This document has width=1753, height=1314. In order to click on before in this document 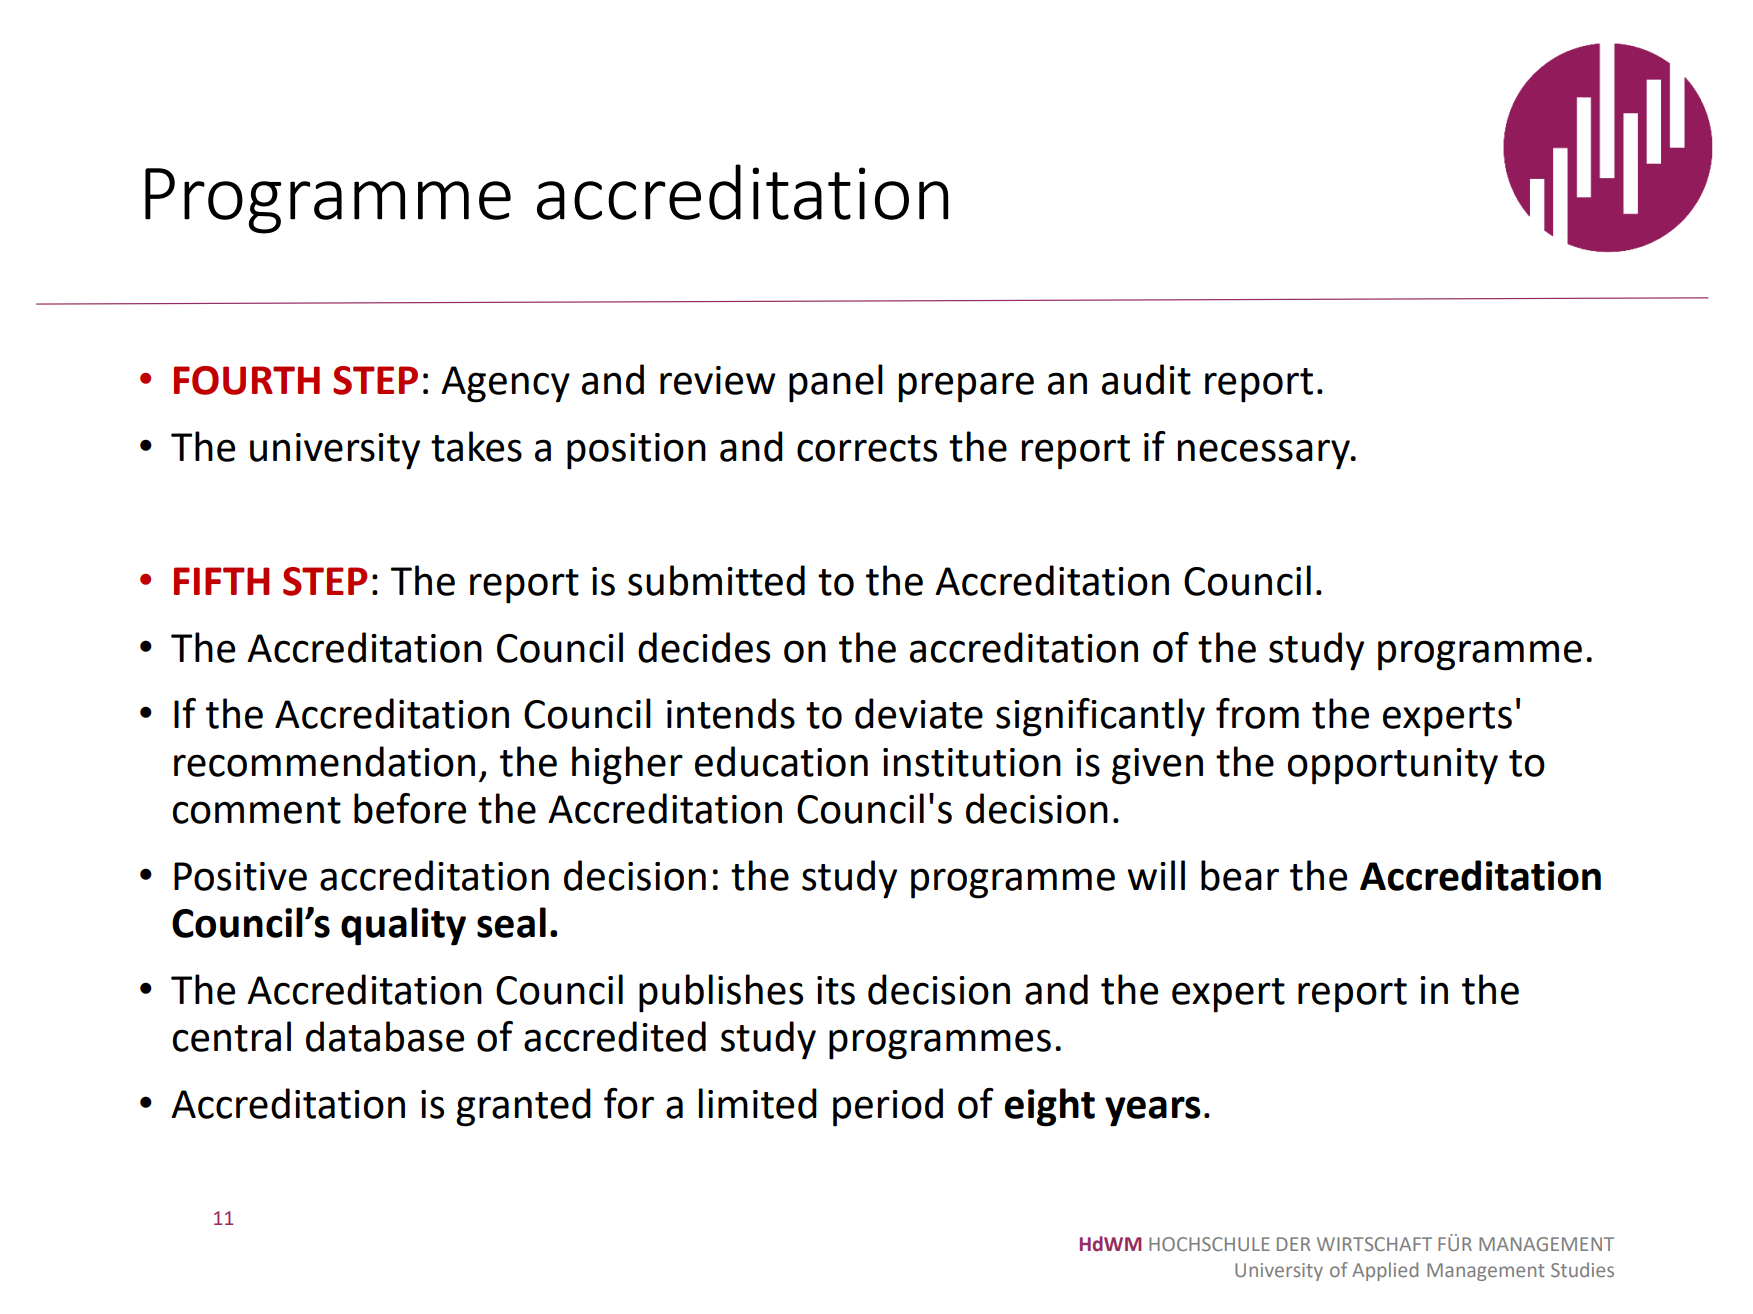, I will do `click(410, 808)`.
